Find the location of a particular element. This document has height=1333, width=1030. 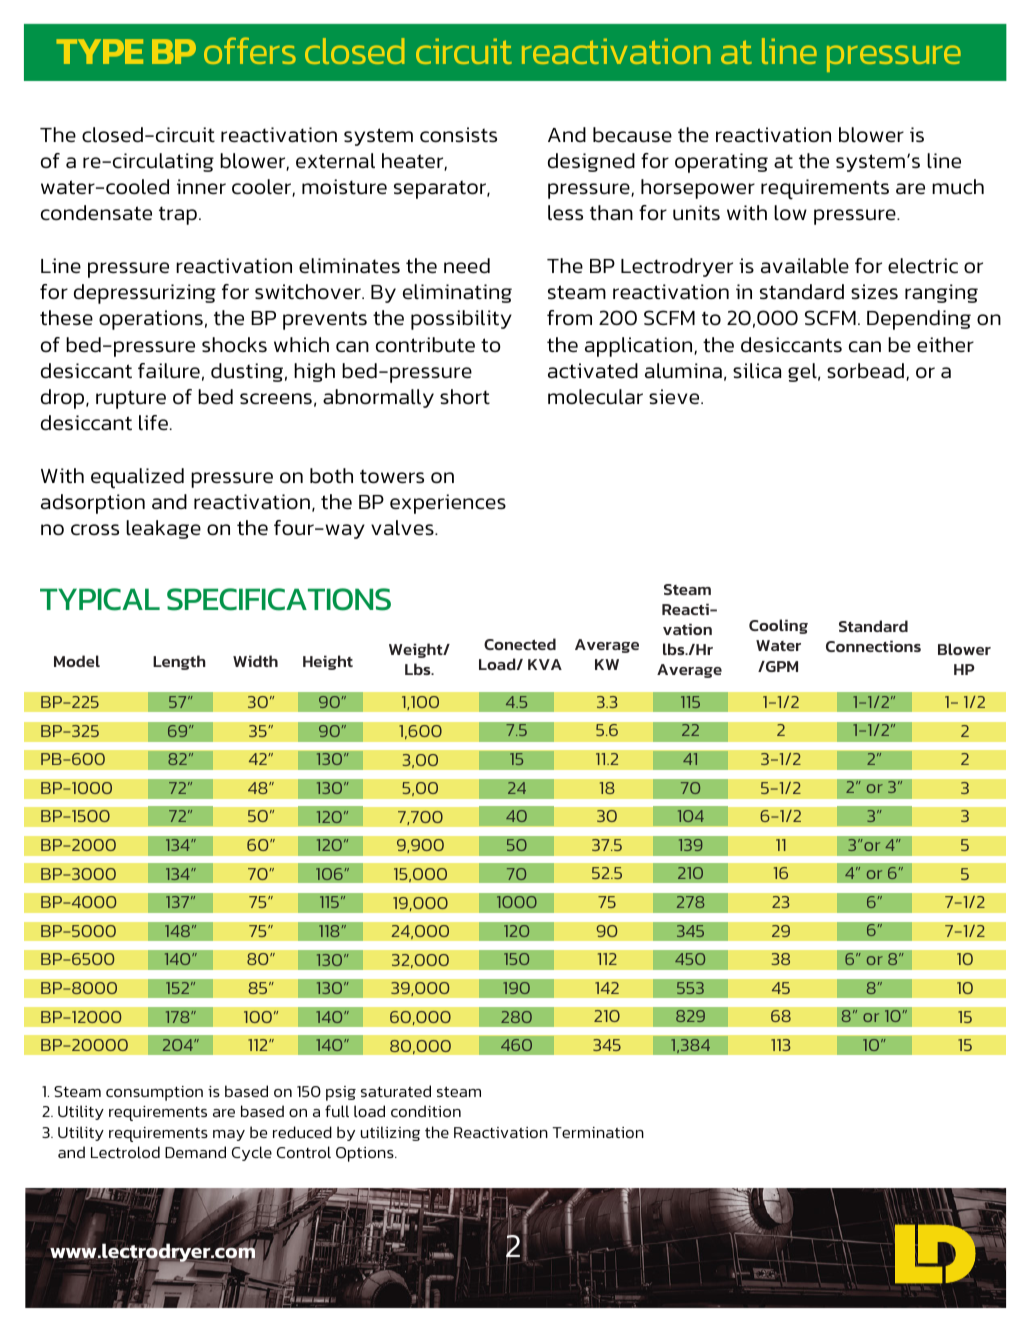

Connections is located at coordinates (873, 646).
